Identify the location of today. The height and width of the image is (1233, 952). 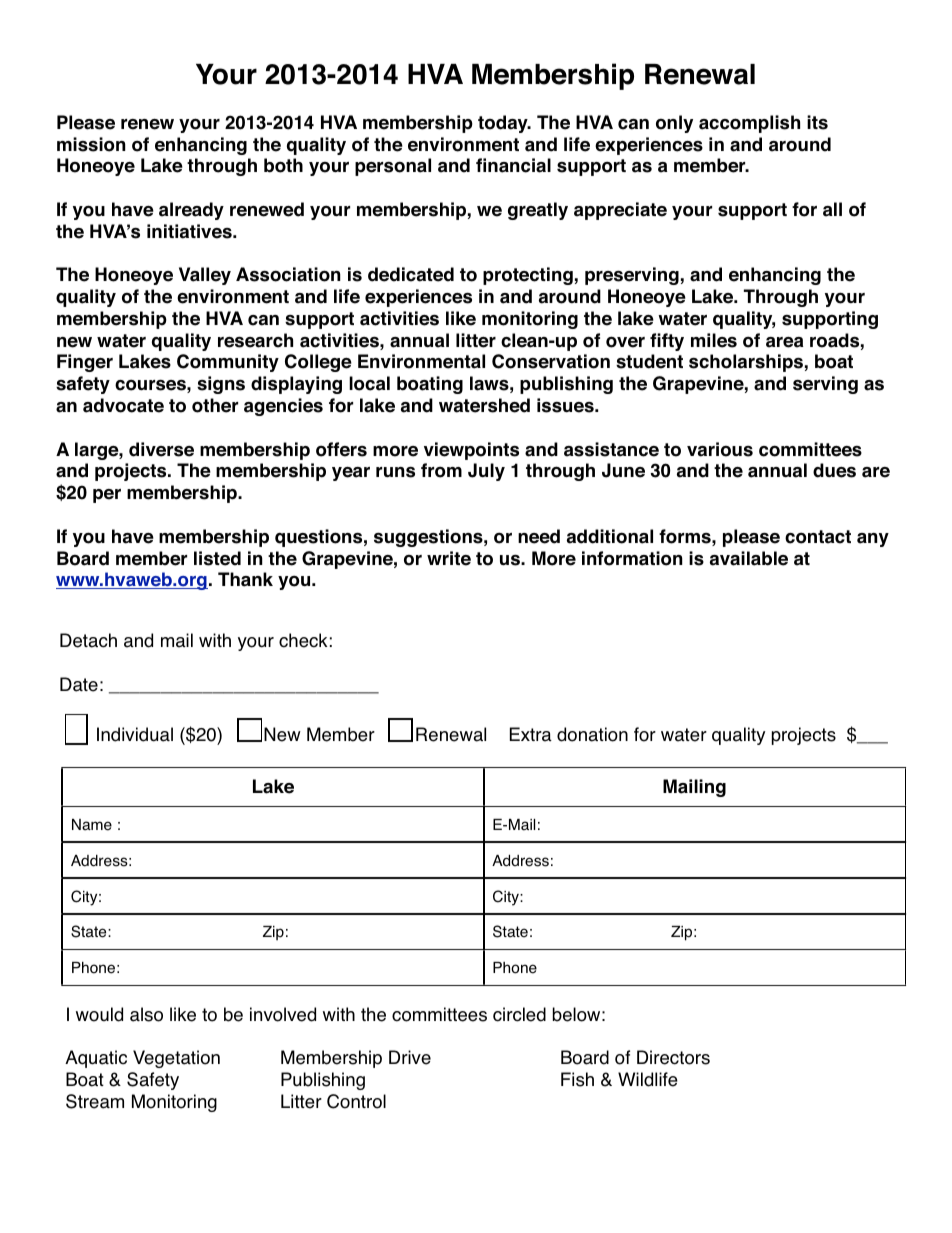
(504, 124).
